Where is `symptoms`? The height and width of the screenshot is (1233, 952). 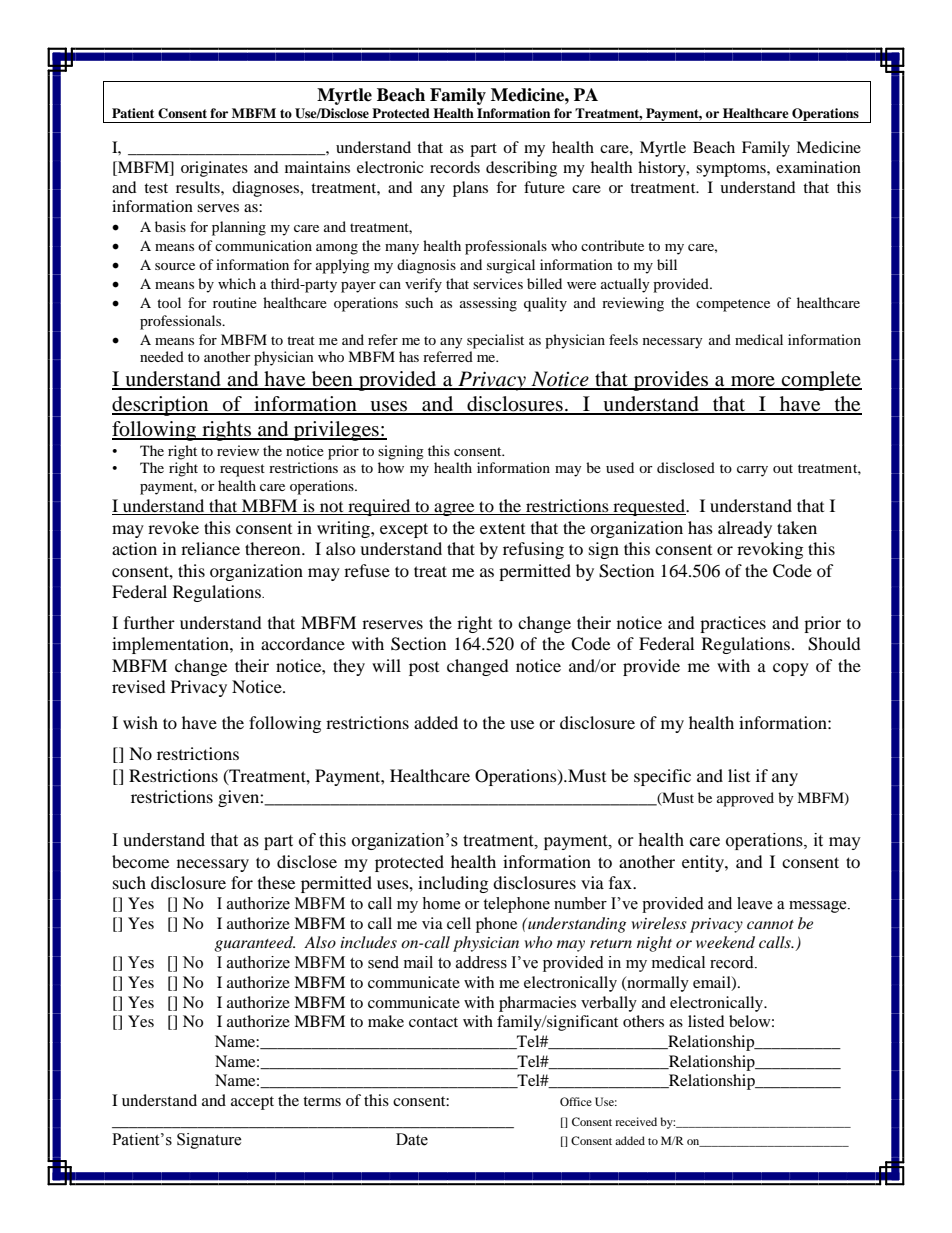 symptoms is located at coordinates (732, 170).
